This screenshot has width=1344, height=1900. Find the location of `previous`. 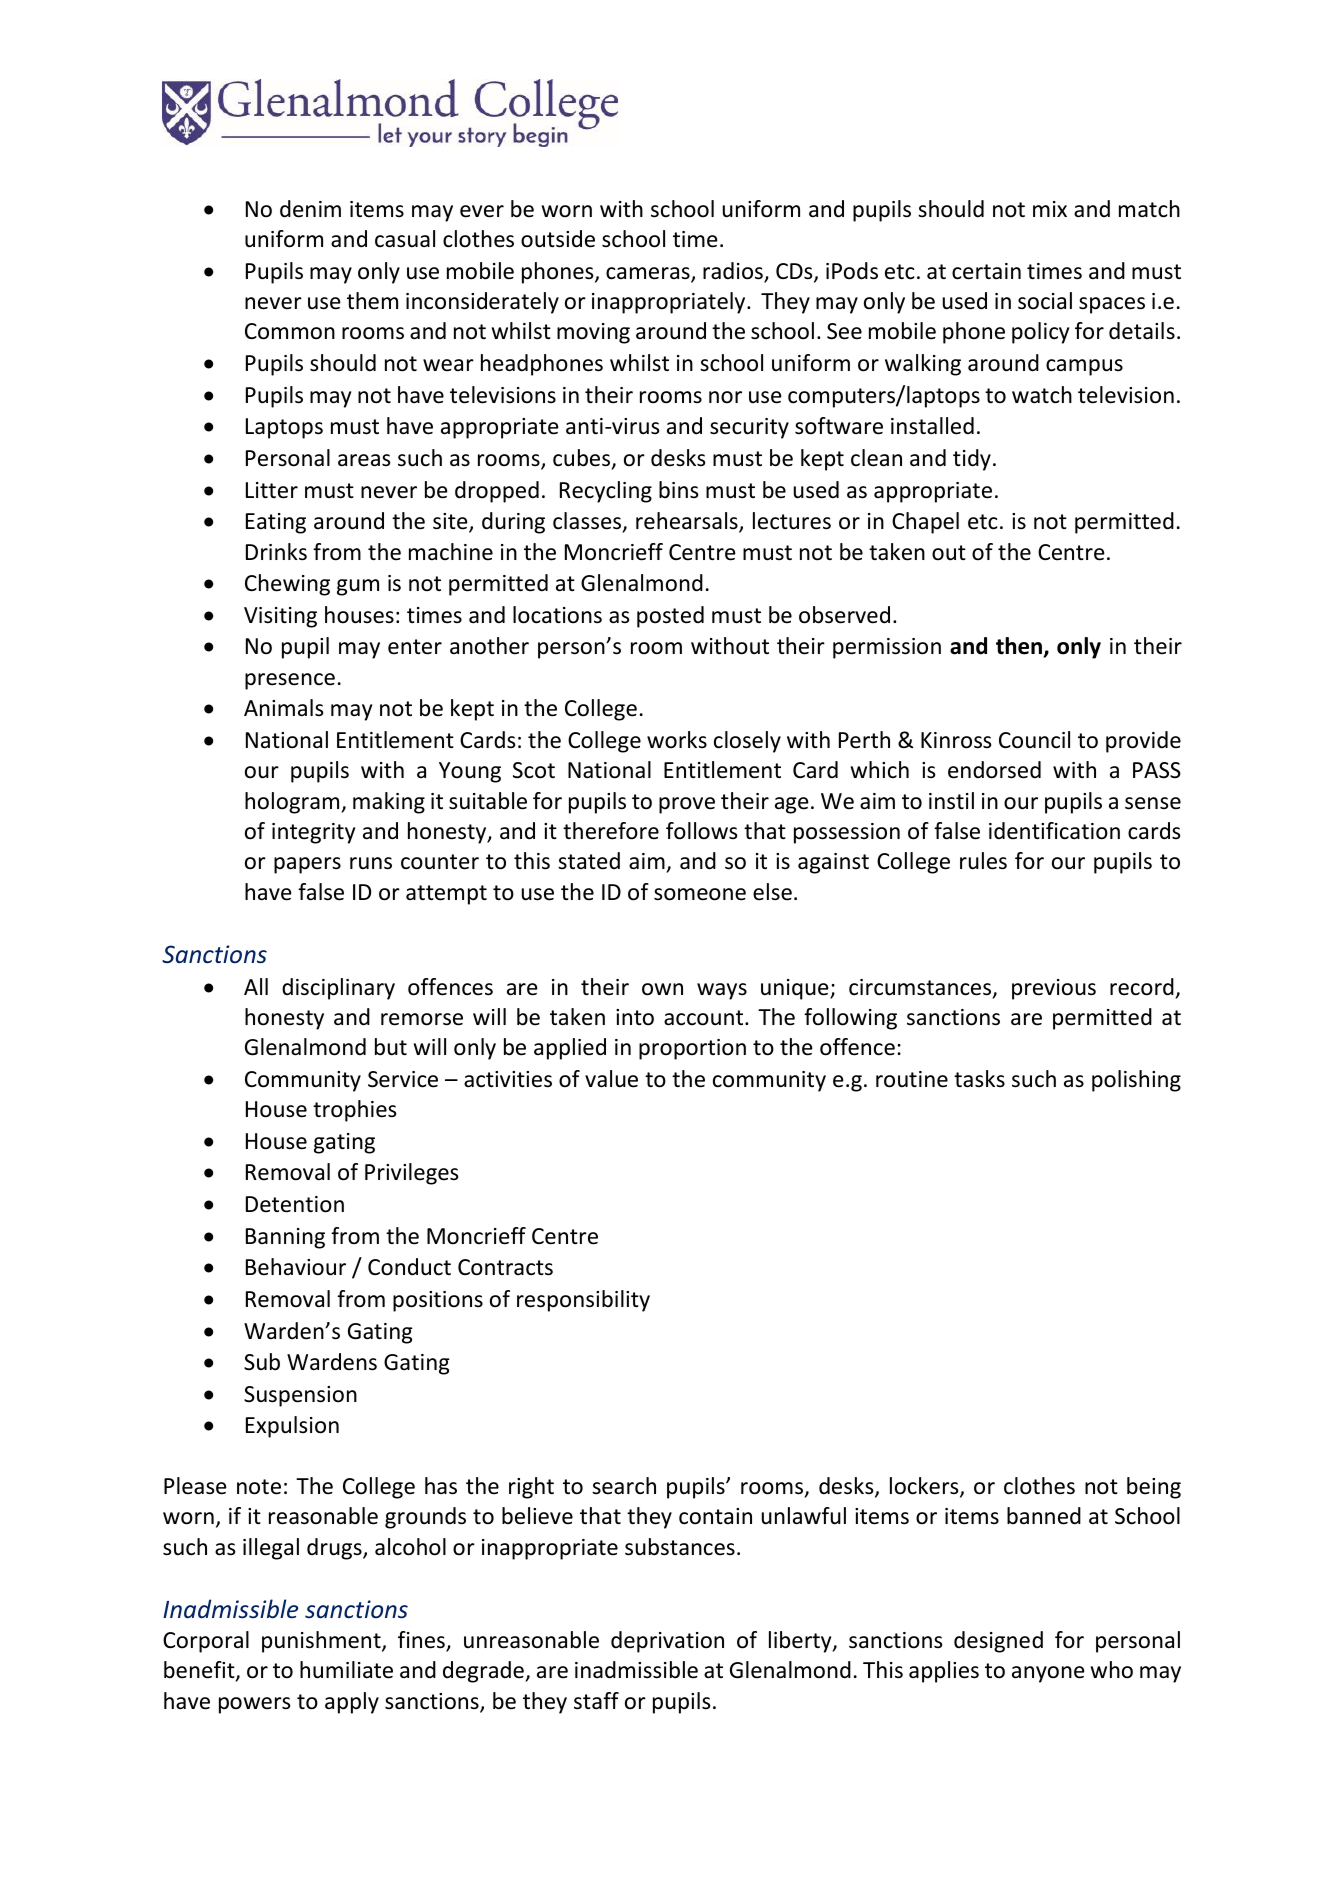

previous is located at coordinates (1054, 989).
